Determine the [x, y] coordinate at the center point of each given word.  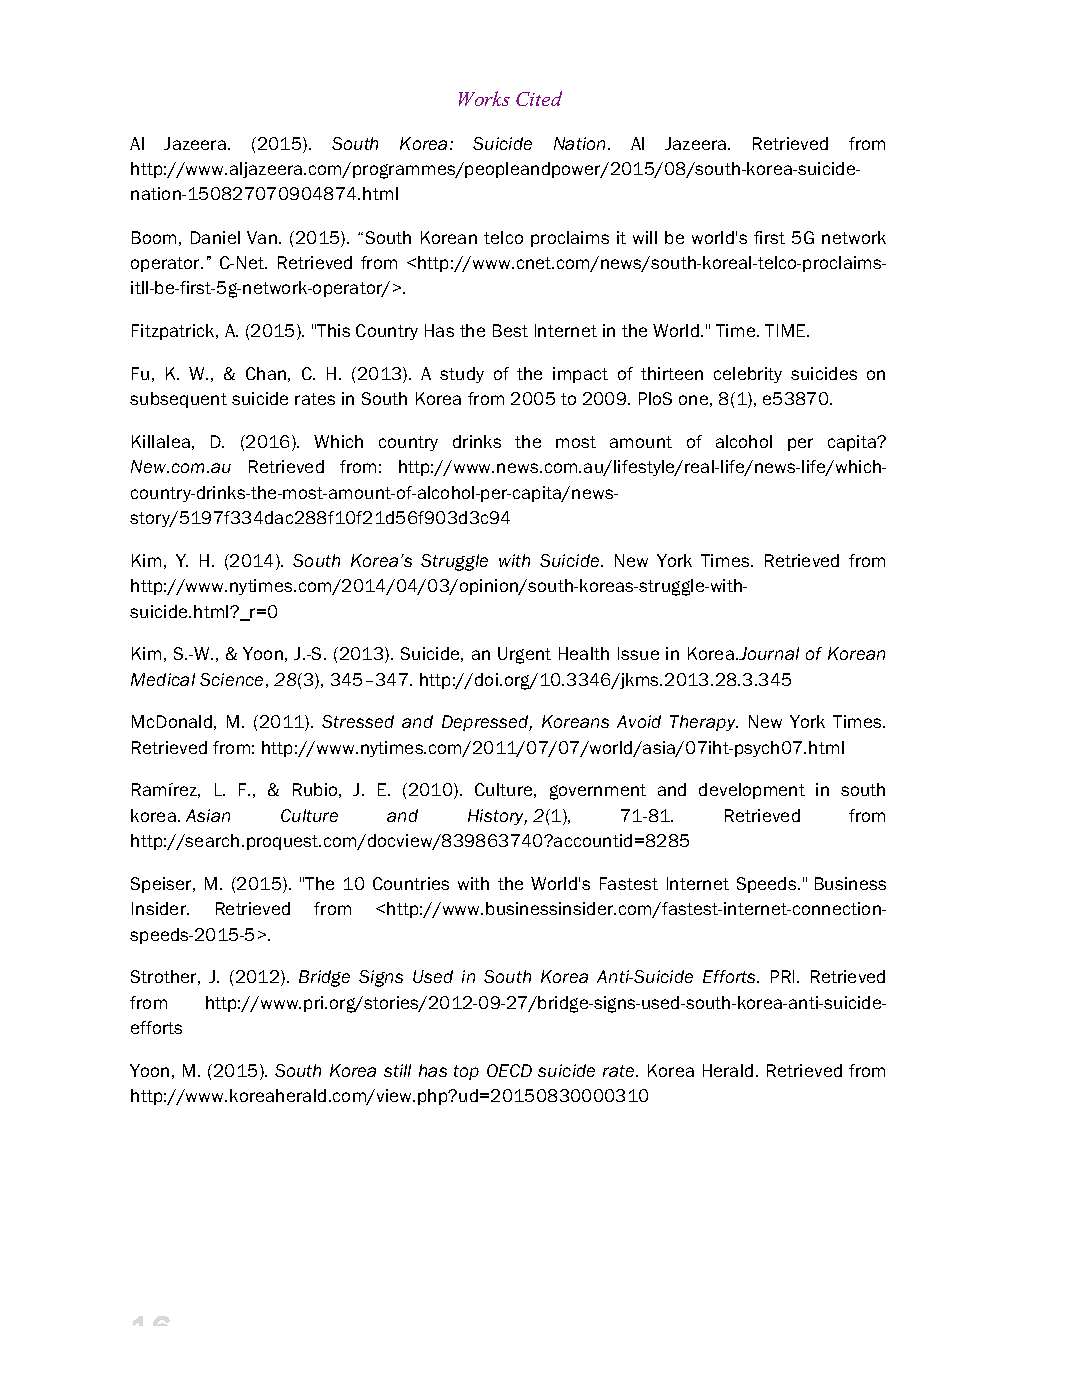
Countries [411, 883]
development [752, 791]
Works [484, 98]
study [462, 375]
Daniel [215, 237]
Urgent [524, 655]
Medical [163, 679]
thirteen [672, 373]
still [397, 1070]
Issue [638, 653]
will [645, 237]
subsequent [178, 400]
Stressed [358, 721]
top [466, 1072]
